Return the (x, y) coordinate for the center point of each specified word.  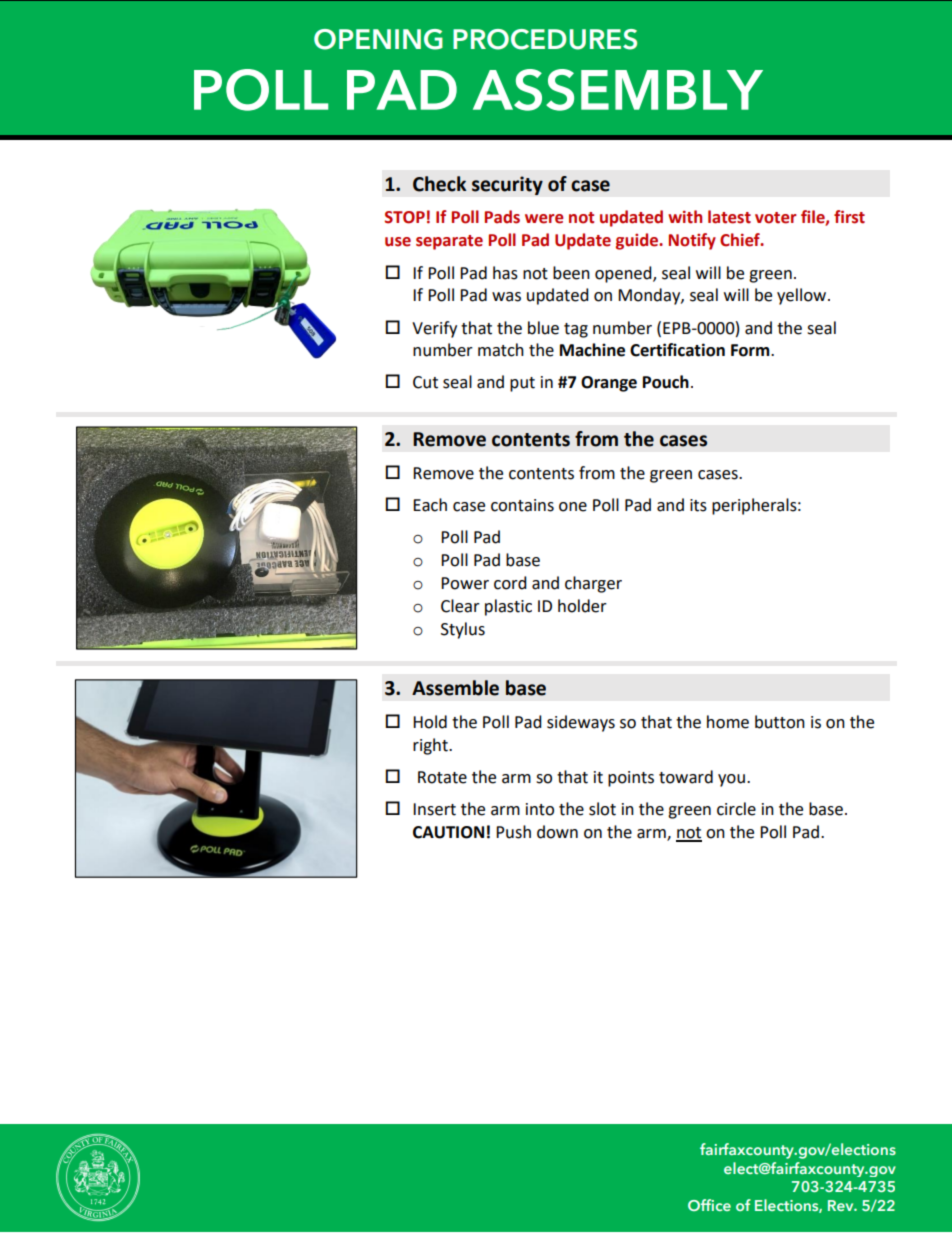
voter (776, 218)
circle (736, 809)
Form (751, 350)
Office (709, 1205)
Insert (434, 809)
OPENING (378, 39)
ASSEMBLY (618, 90)
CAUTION (448, 832)
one (573, 507)
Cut (425, 382)
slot (602, 809)
